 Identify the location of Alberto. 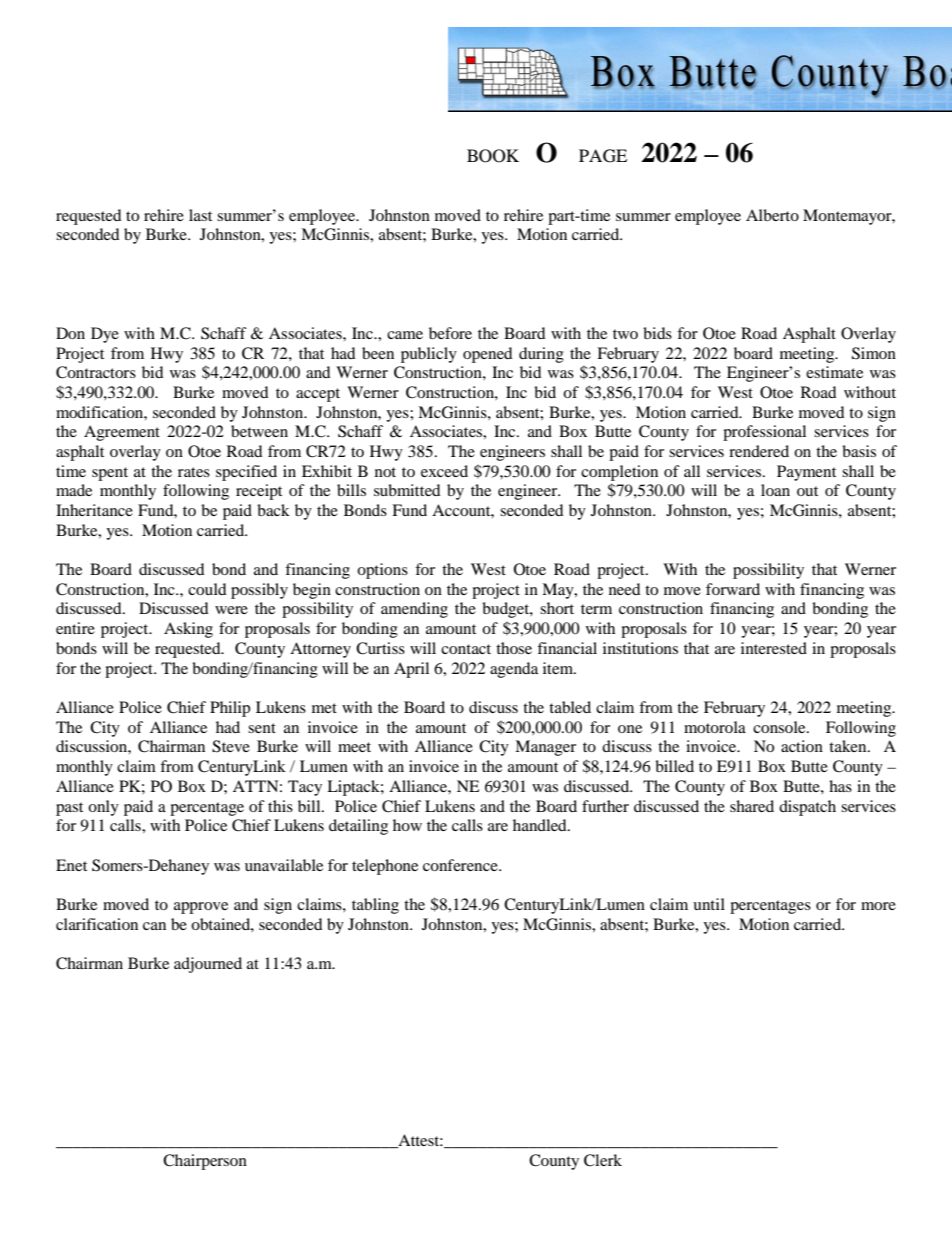
(772, 215).
